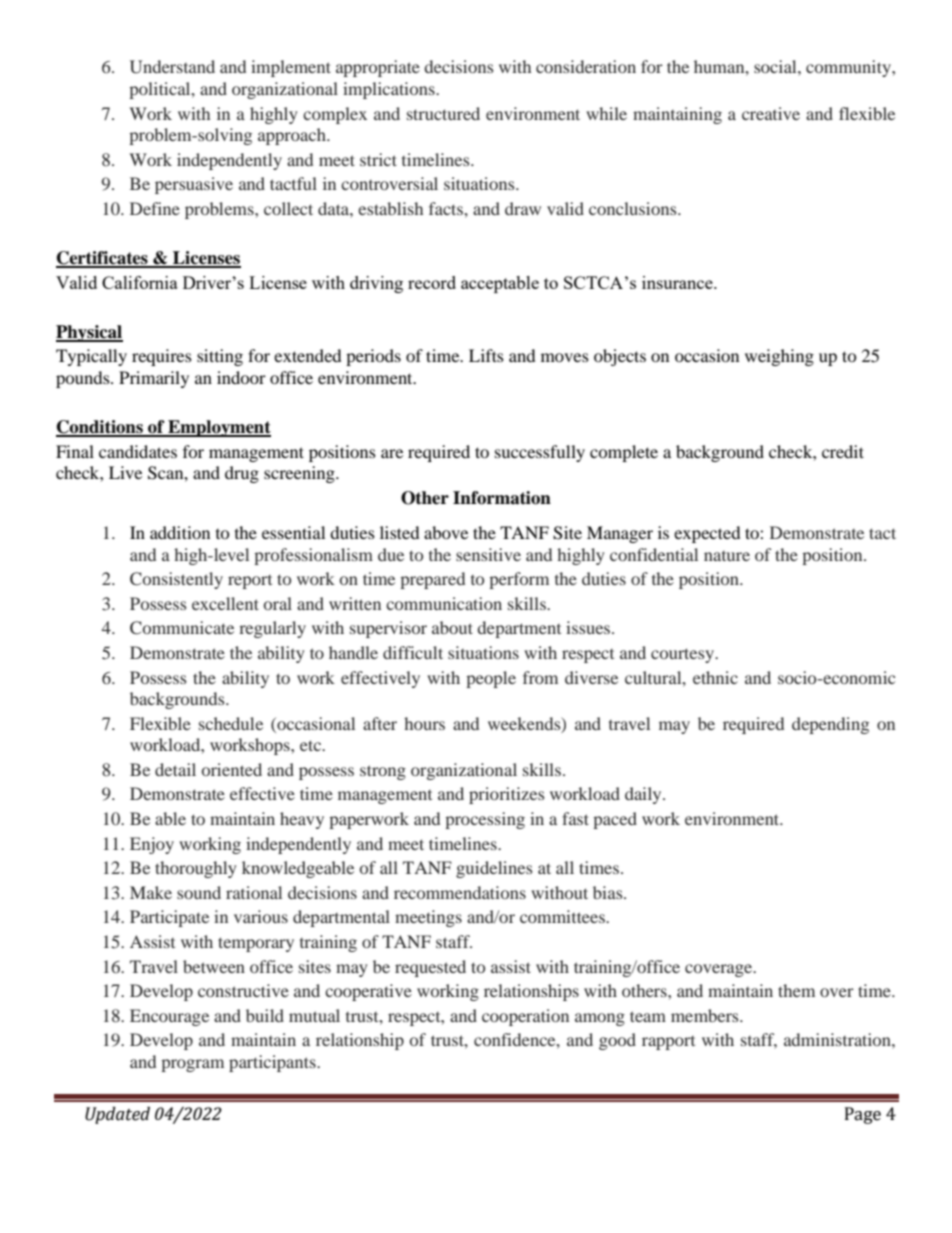 This document has width=952, height=1233. Describe the element at coordinates (424, 723) in the document. I see `hours` at that location.
